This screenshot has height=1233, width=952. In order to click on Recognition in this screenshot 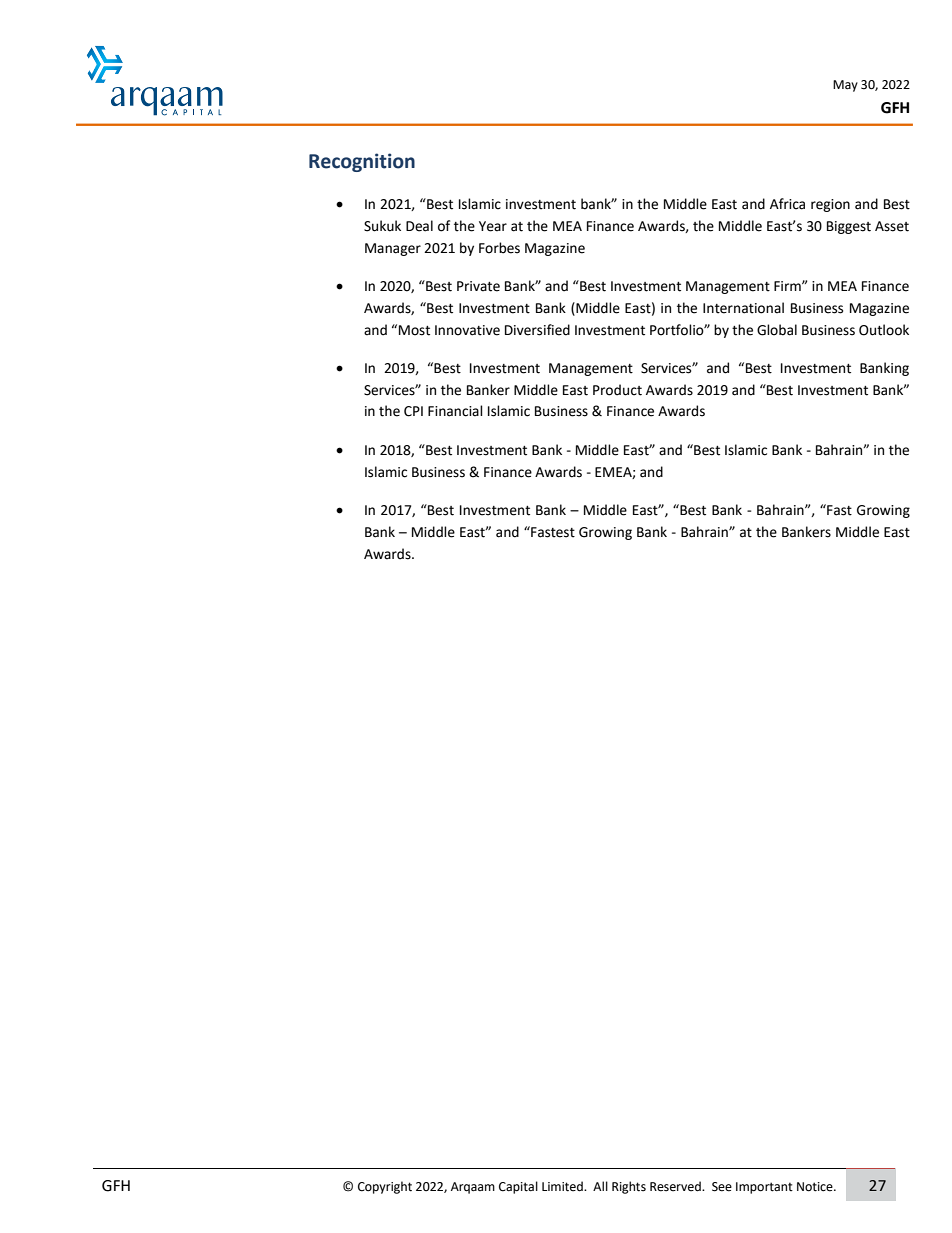, I will do `click(362, 162)`.
